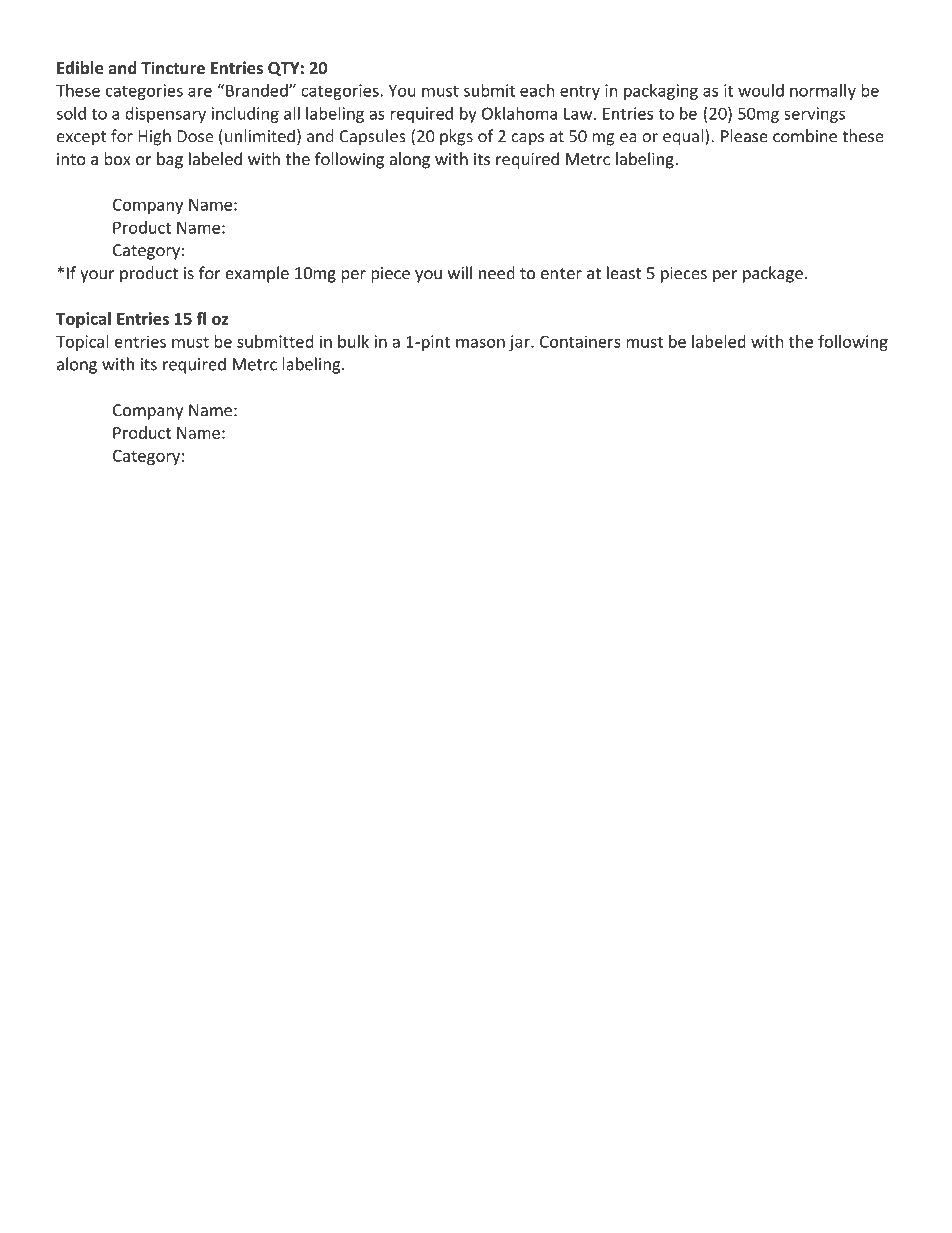 This page has width=952, height=1233. Describe the element at coordinates (173, 68) in the page. I see `Tincture` at that location.
